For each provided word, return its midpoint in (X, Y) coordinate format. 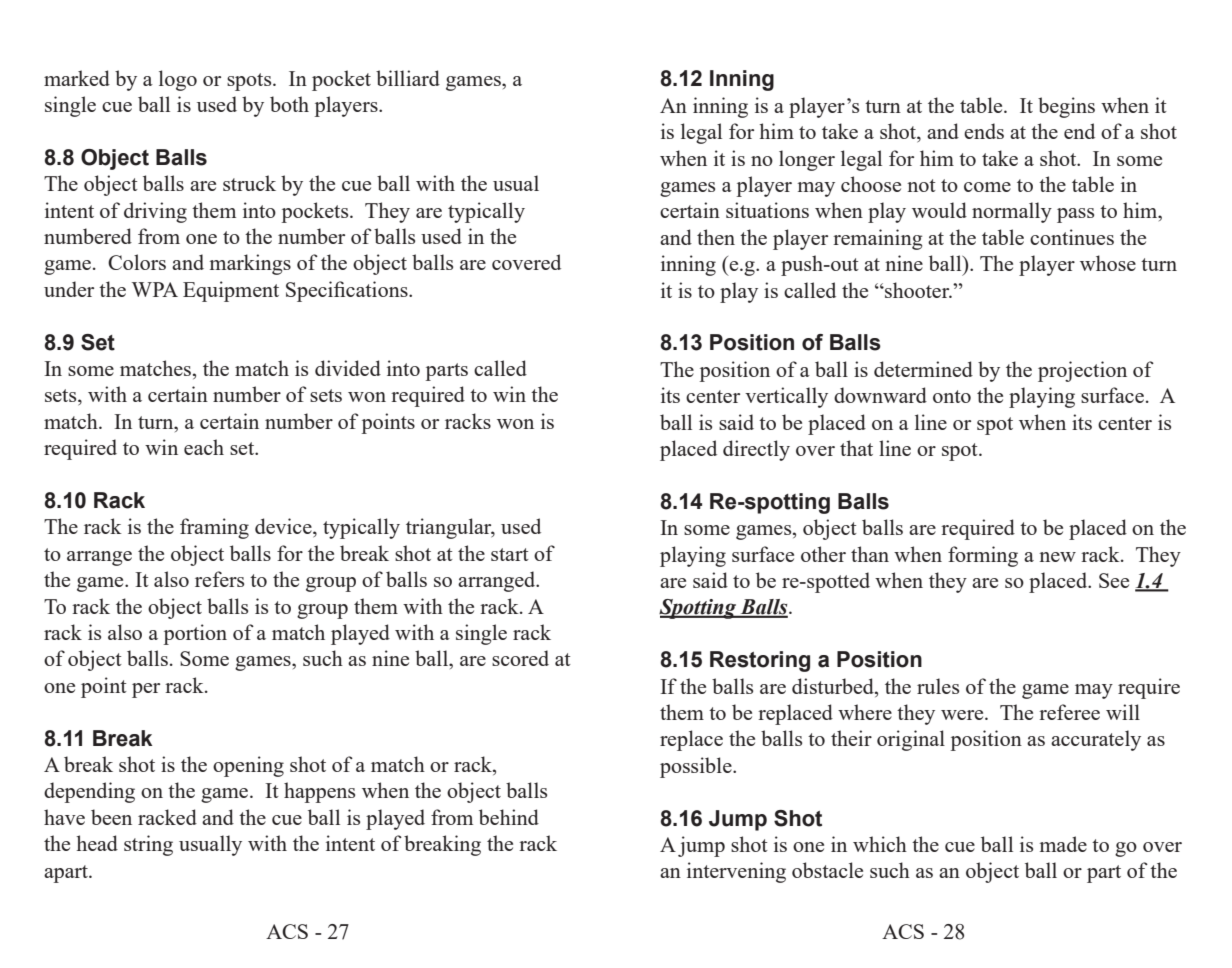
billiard (408, 78)
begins (1066, 107)
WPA (155, 289)
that (856, 448)
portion (195, 634)
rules (938, 686)
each (204, 447)
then (716, 237)
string (148, 845)
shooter (917, 290)
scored (520, 658)
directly (756, 450)
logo (178, 80)
